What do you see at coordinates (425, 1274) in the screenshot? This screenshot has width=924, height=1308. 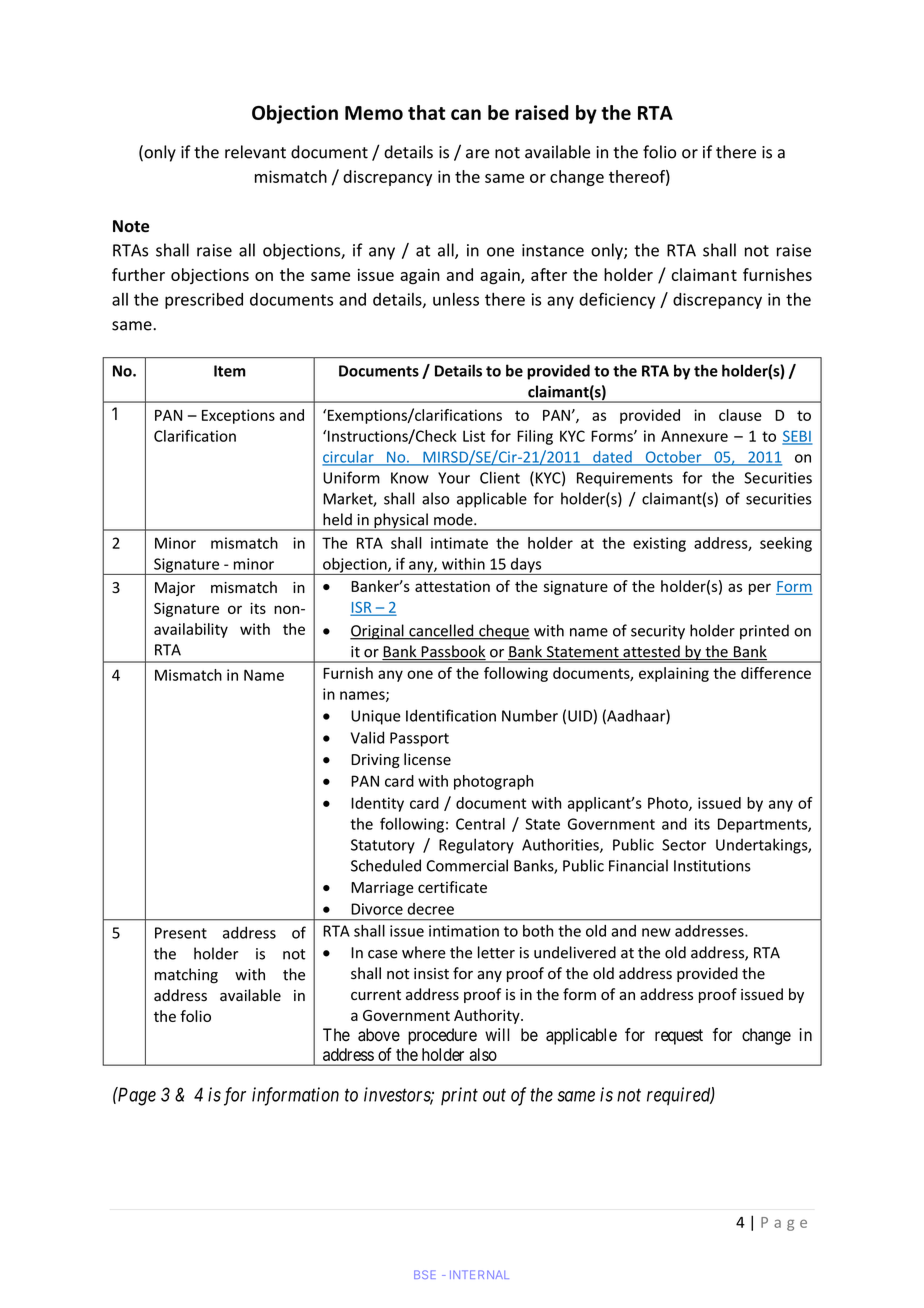 I see `BSE` at bounding box center [425, 1274].
